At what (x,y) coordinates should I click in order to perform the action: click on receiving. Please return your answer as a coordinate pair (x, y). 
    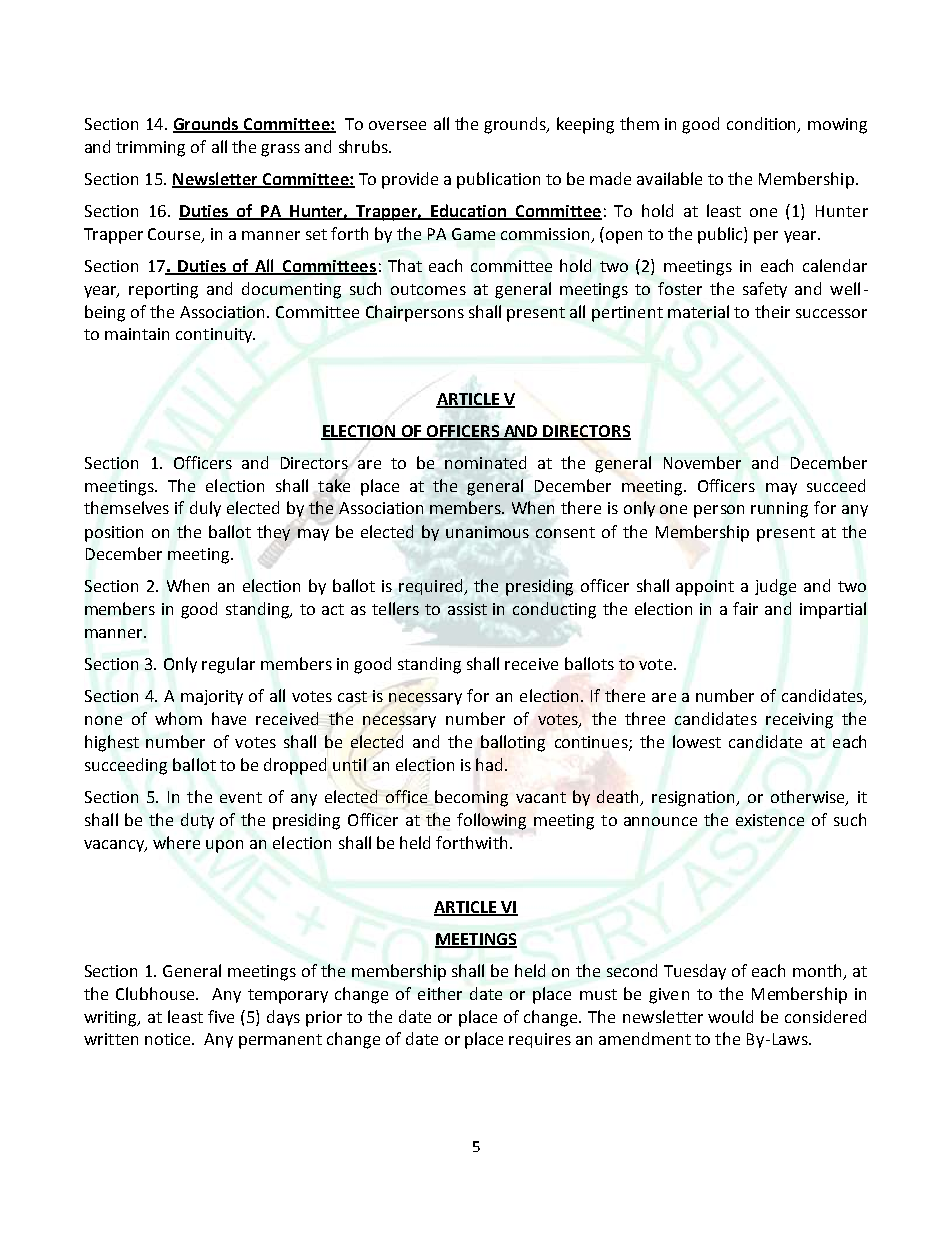
    Looking at the image, I should click on (799, 721).
